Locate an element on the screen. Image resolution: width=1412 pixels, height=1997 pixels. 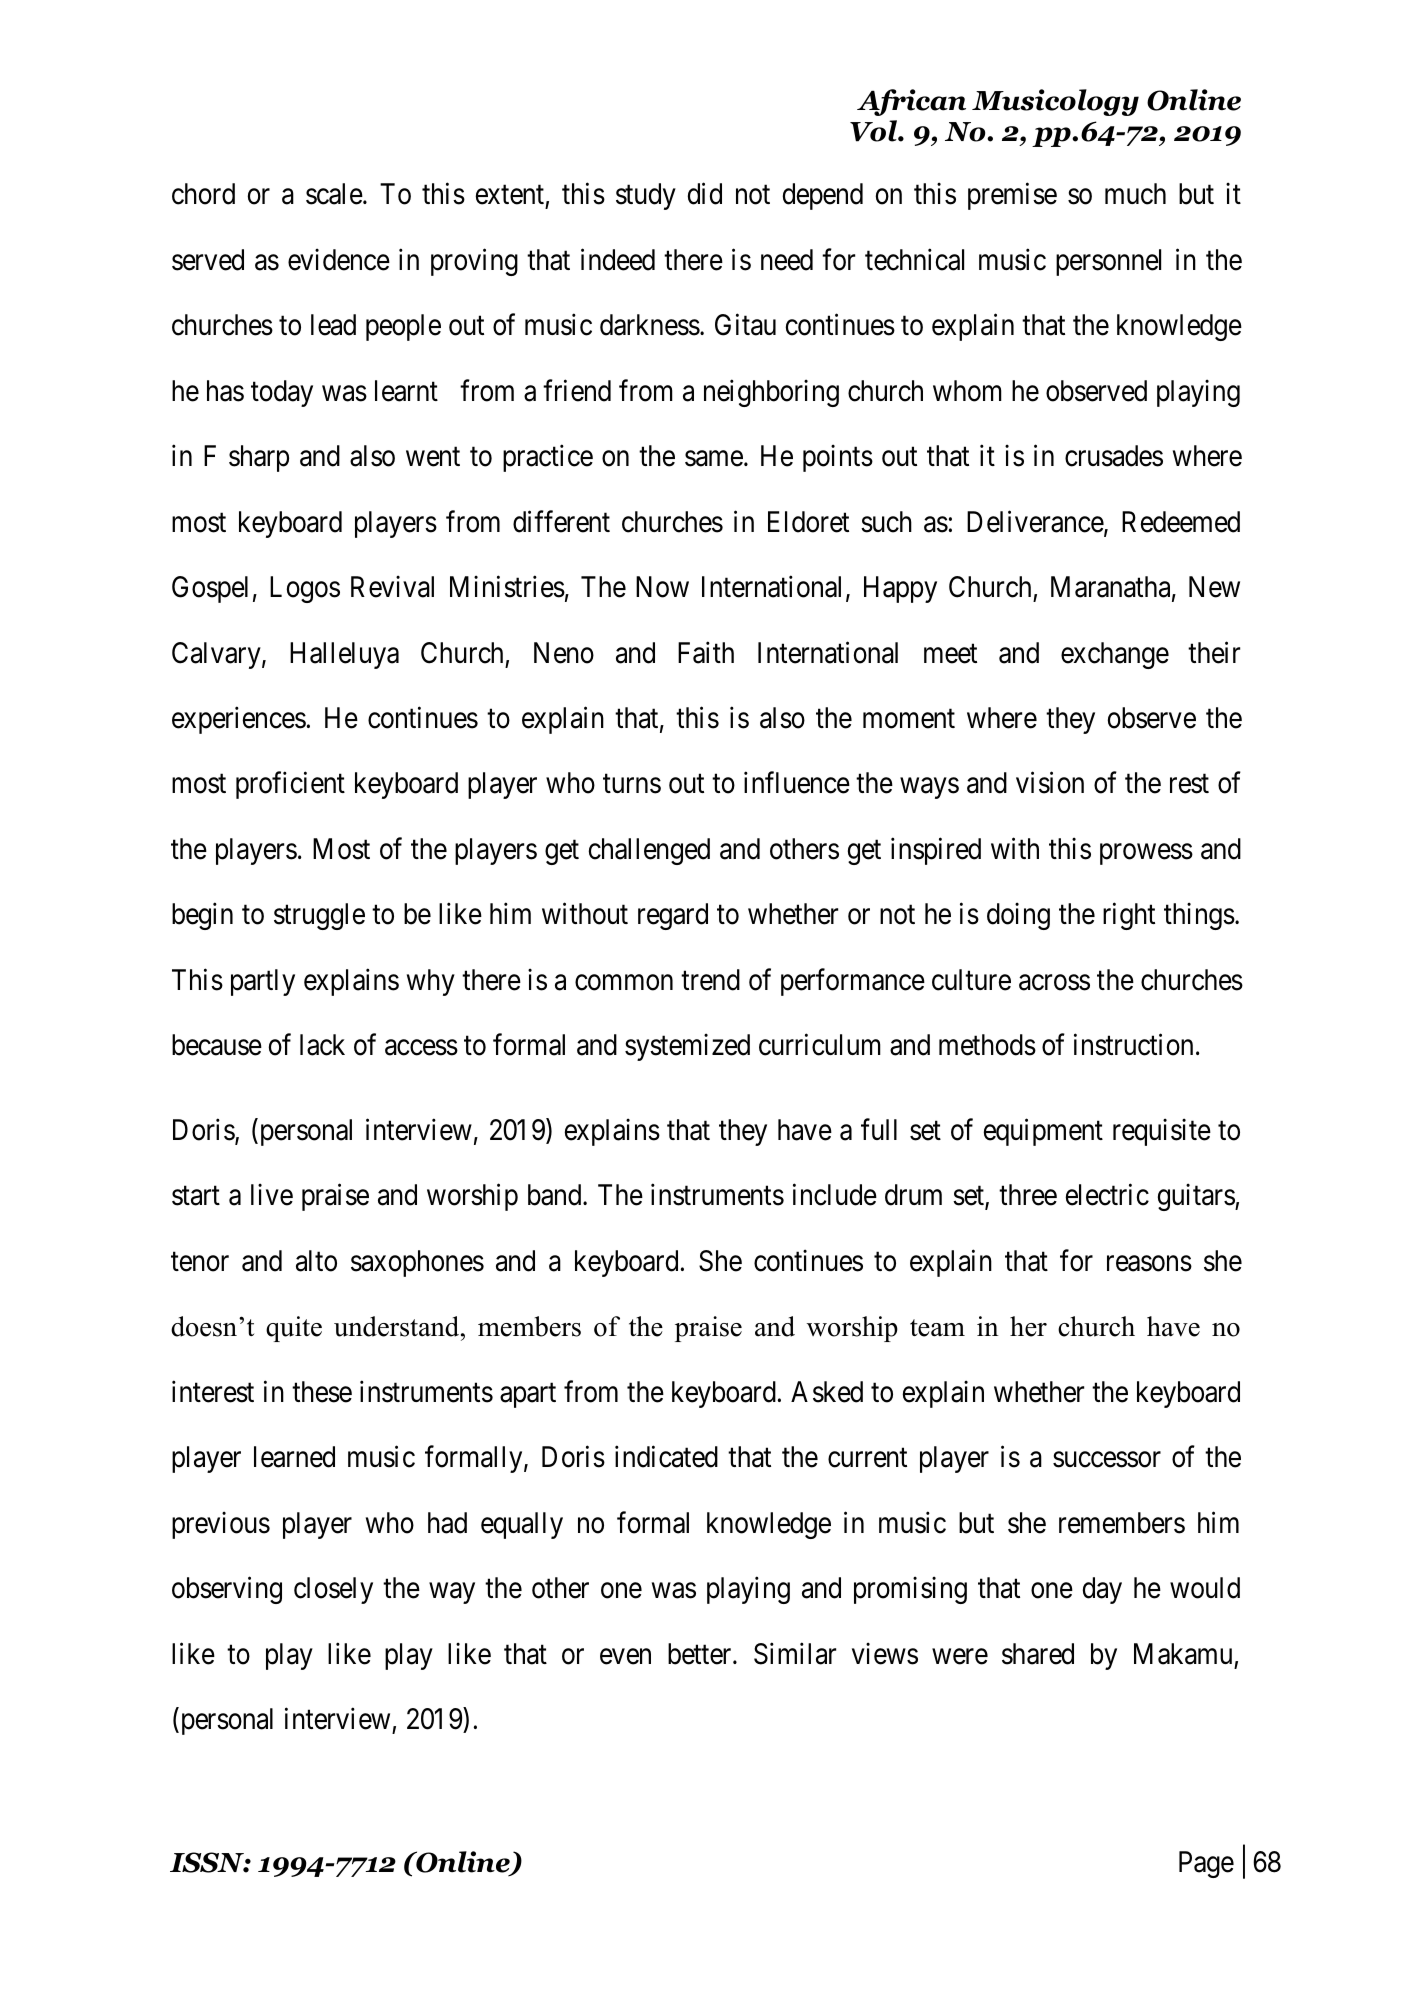
reasons is located at coordinates (1149, 1264).
